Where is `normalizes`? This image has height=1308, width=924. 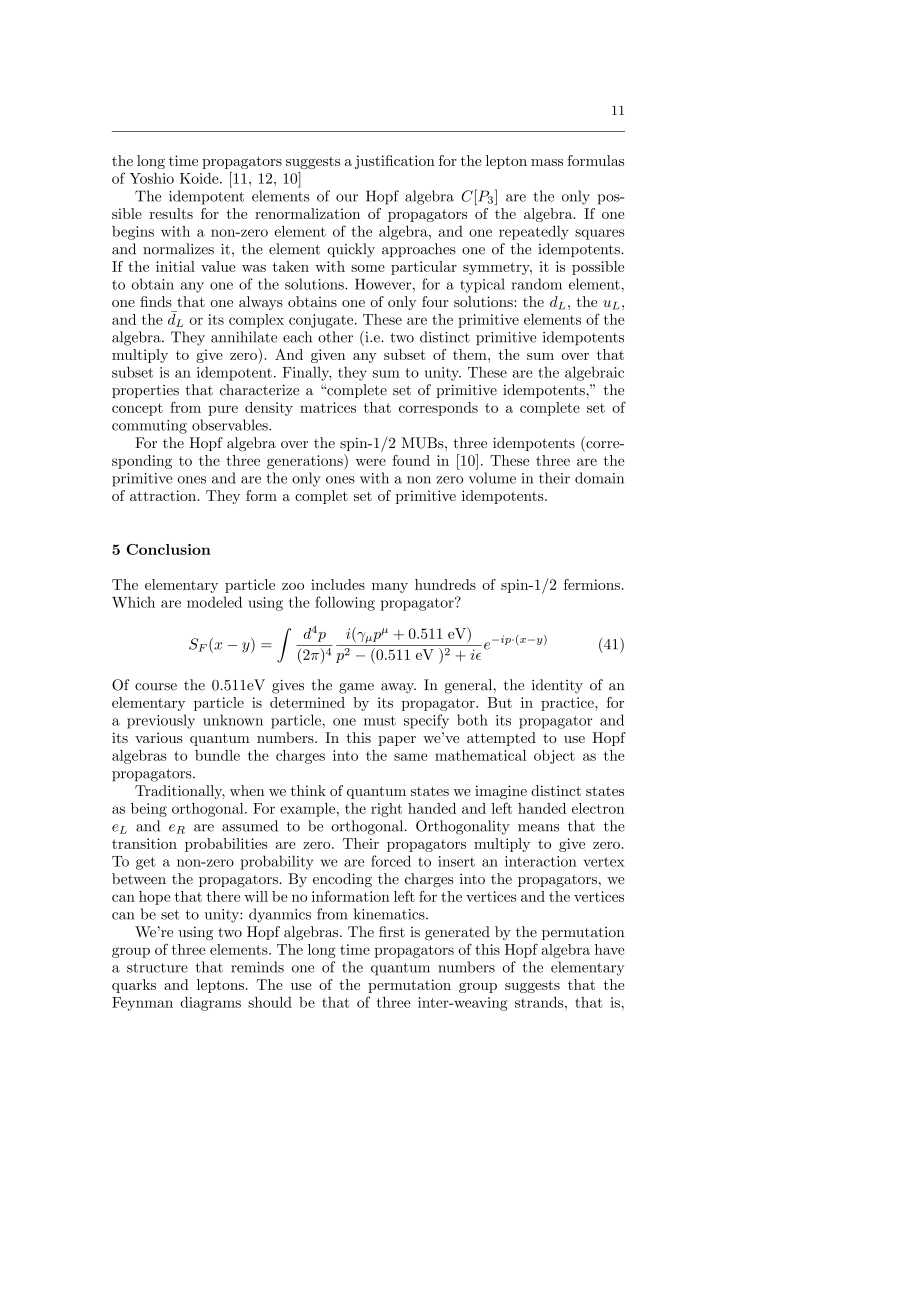
normalizes is located at coordinates (178, 249).
